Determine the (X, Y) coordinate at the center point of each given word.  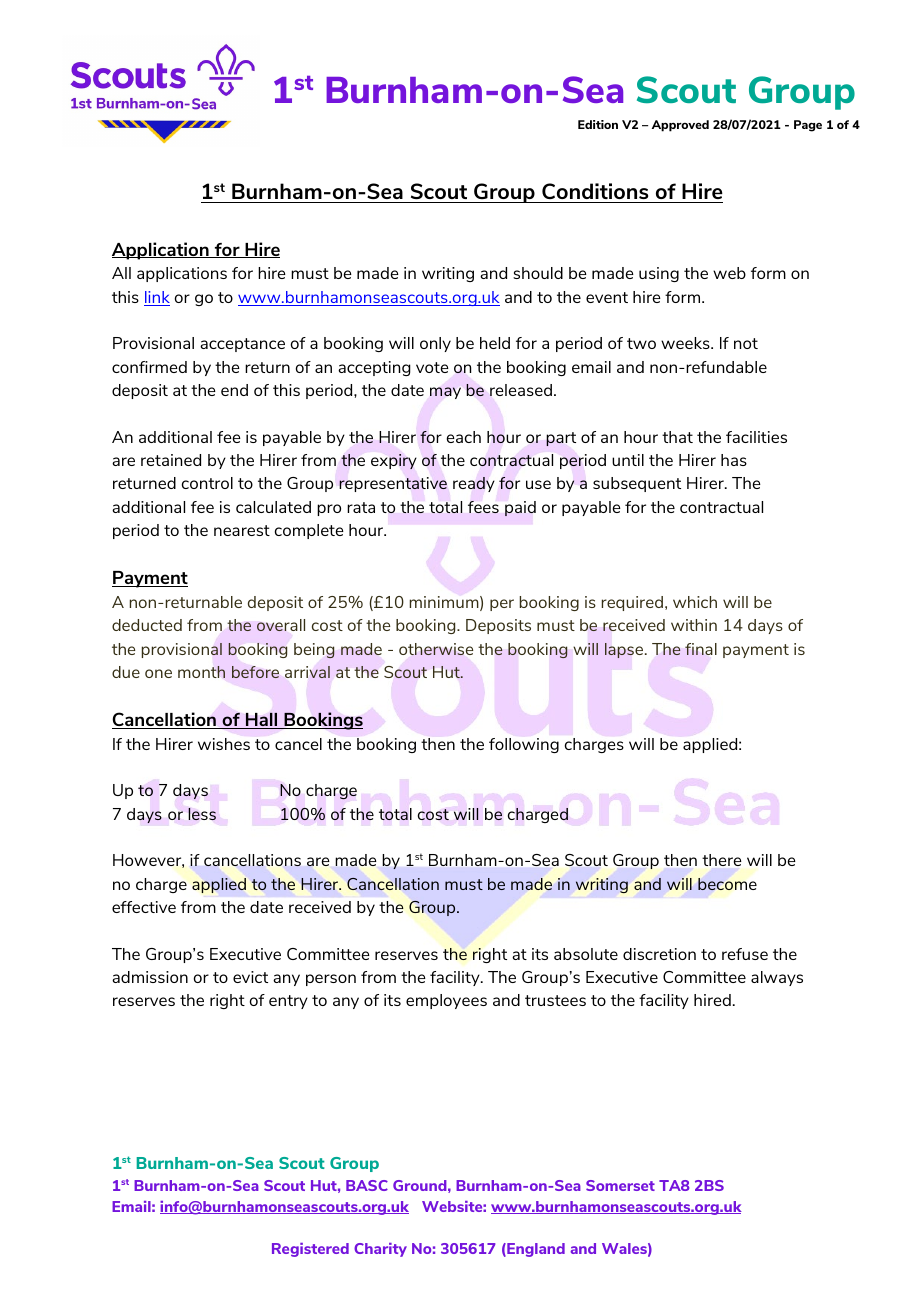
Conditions (595, 193)
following (524, 745)
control (207, 483)
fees (483, 507)
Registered (310, 1250)
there (722, 860)
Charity (380, 1250)
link (157, 298)
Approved (680, 126)
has (734, 460)
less (202, 814)
